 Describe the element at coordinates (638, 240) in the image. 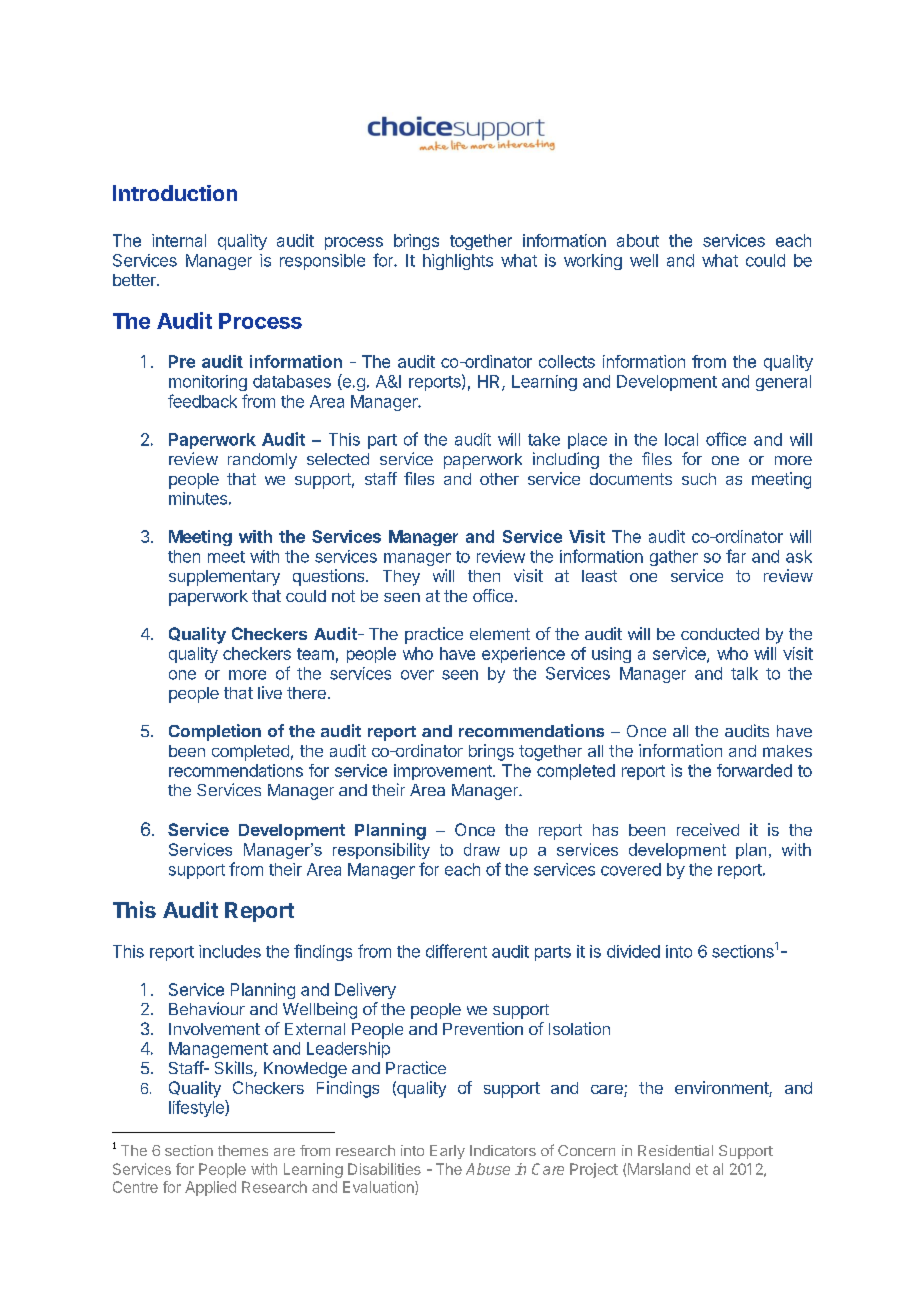

I see `about` at that location.
